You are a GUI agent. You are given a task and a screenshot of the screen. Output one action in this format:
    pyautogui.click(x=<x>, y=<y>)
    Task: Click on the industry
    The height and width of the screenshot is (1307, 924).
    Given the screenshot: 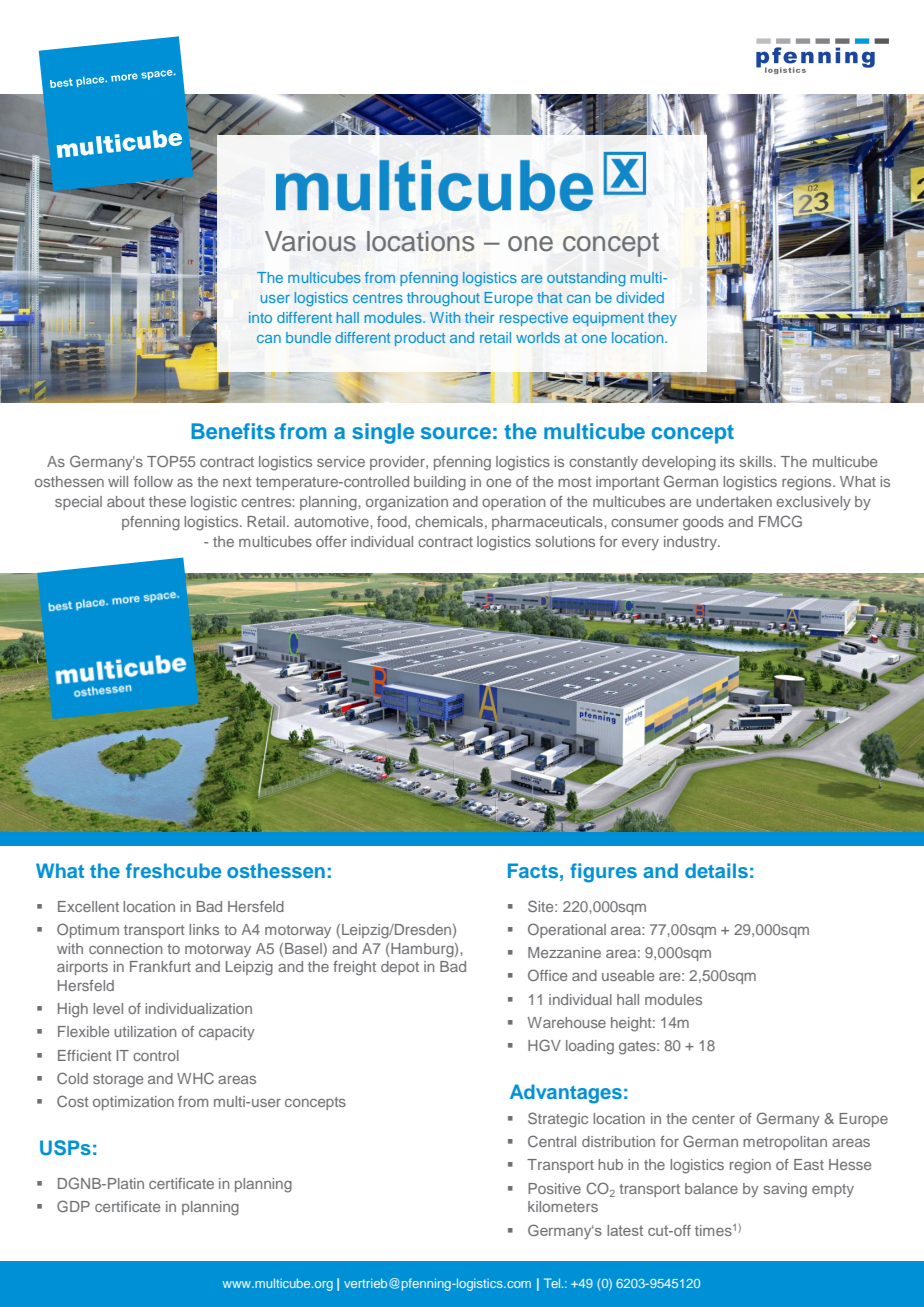 What is the action you would take?
    pyautogui.click(x=692, y=543)
